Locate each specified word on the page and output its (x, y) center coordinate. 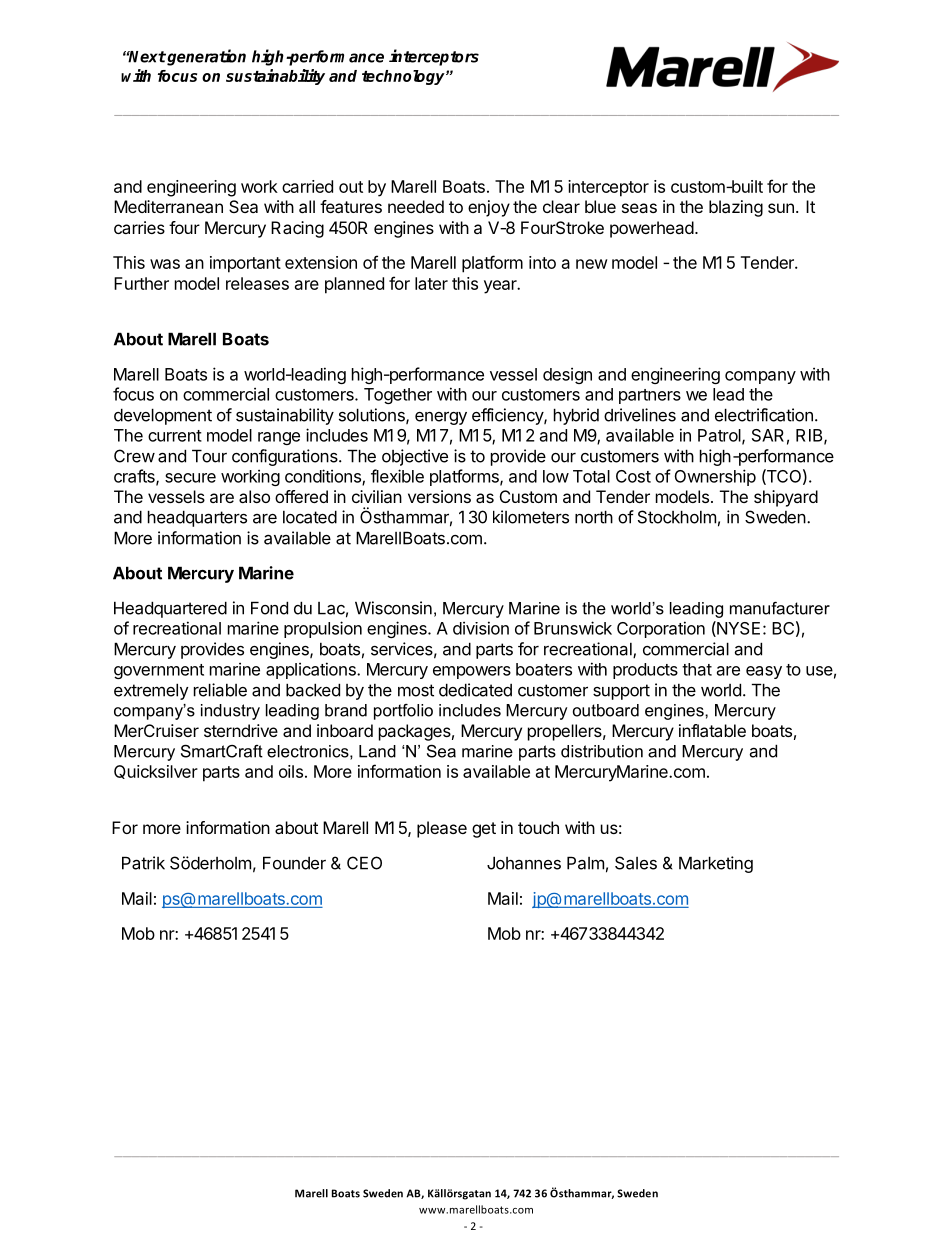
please (442, 829)
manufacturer (780, 608)
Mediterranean (168, 206)
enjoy (489, 208)
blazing (736, 208)
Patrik (143, 863)
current (175, 436)
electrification (764, 415)
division (481, 628)
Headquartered (170, 609)
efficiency (508, 416)
